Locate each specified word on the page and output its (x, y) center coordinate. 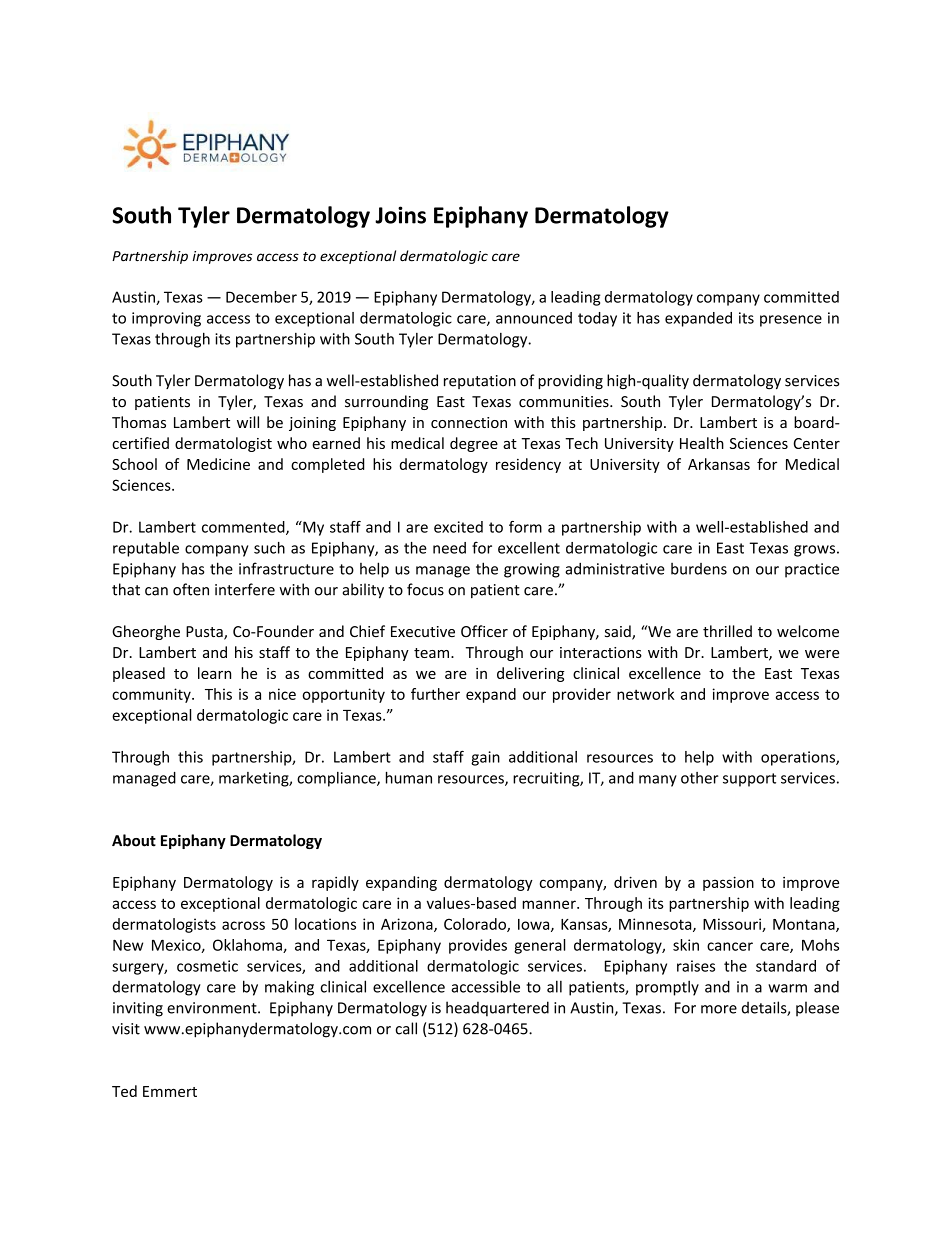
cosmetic (207, 966)
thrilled (727, 631)
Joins (400, 215)
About (134, 840)
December (261, 297)
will (248, 422)
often (191, 589)
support (749, 780)
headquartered (497, 1009)
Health (702, 443)
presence (791, 321)
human (409, 777)
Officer (484, 631)
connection (469, 422)
